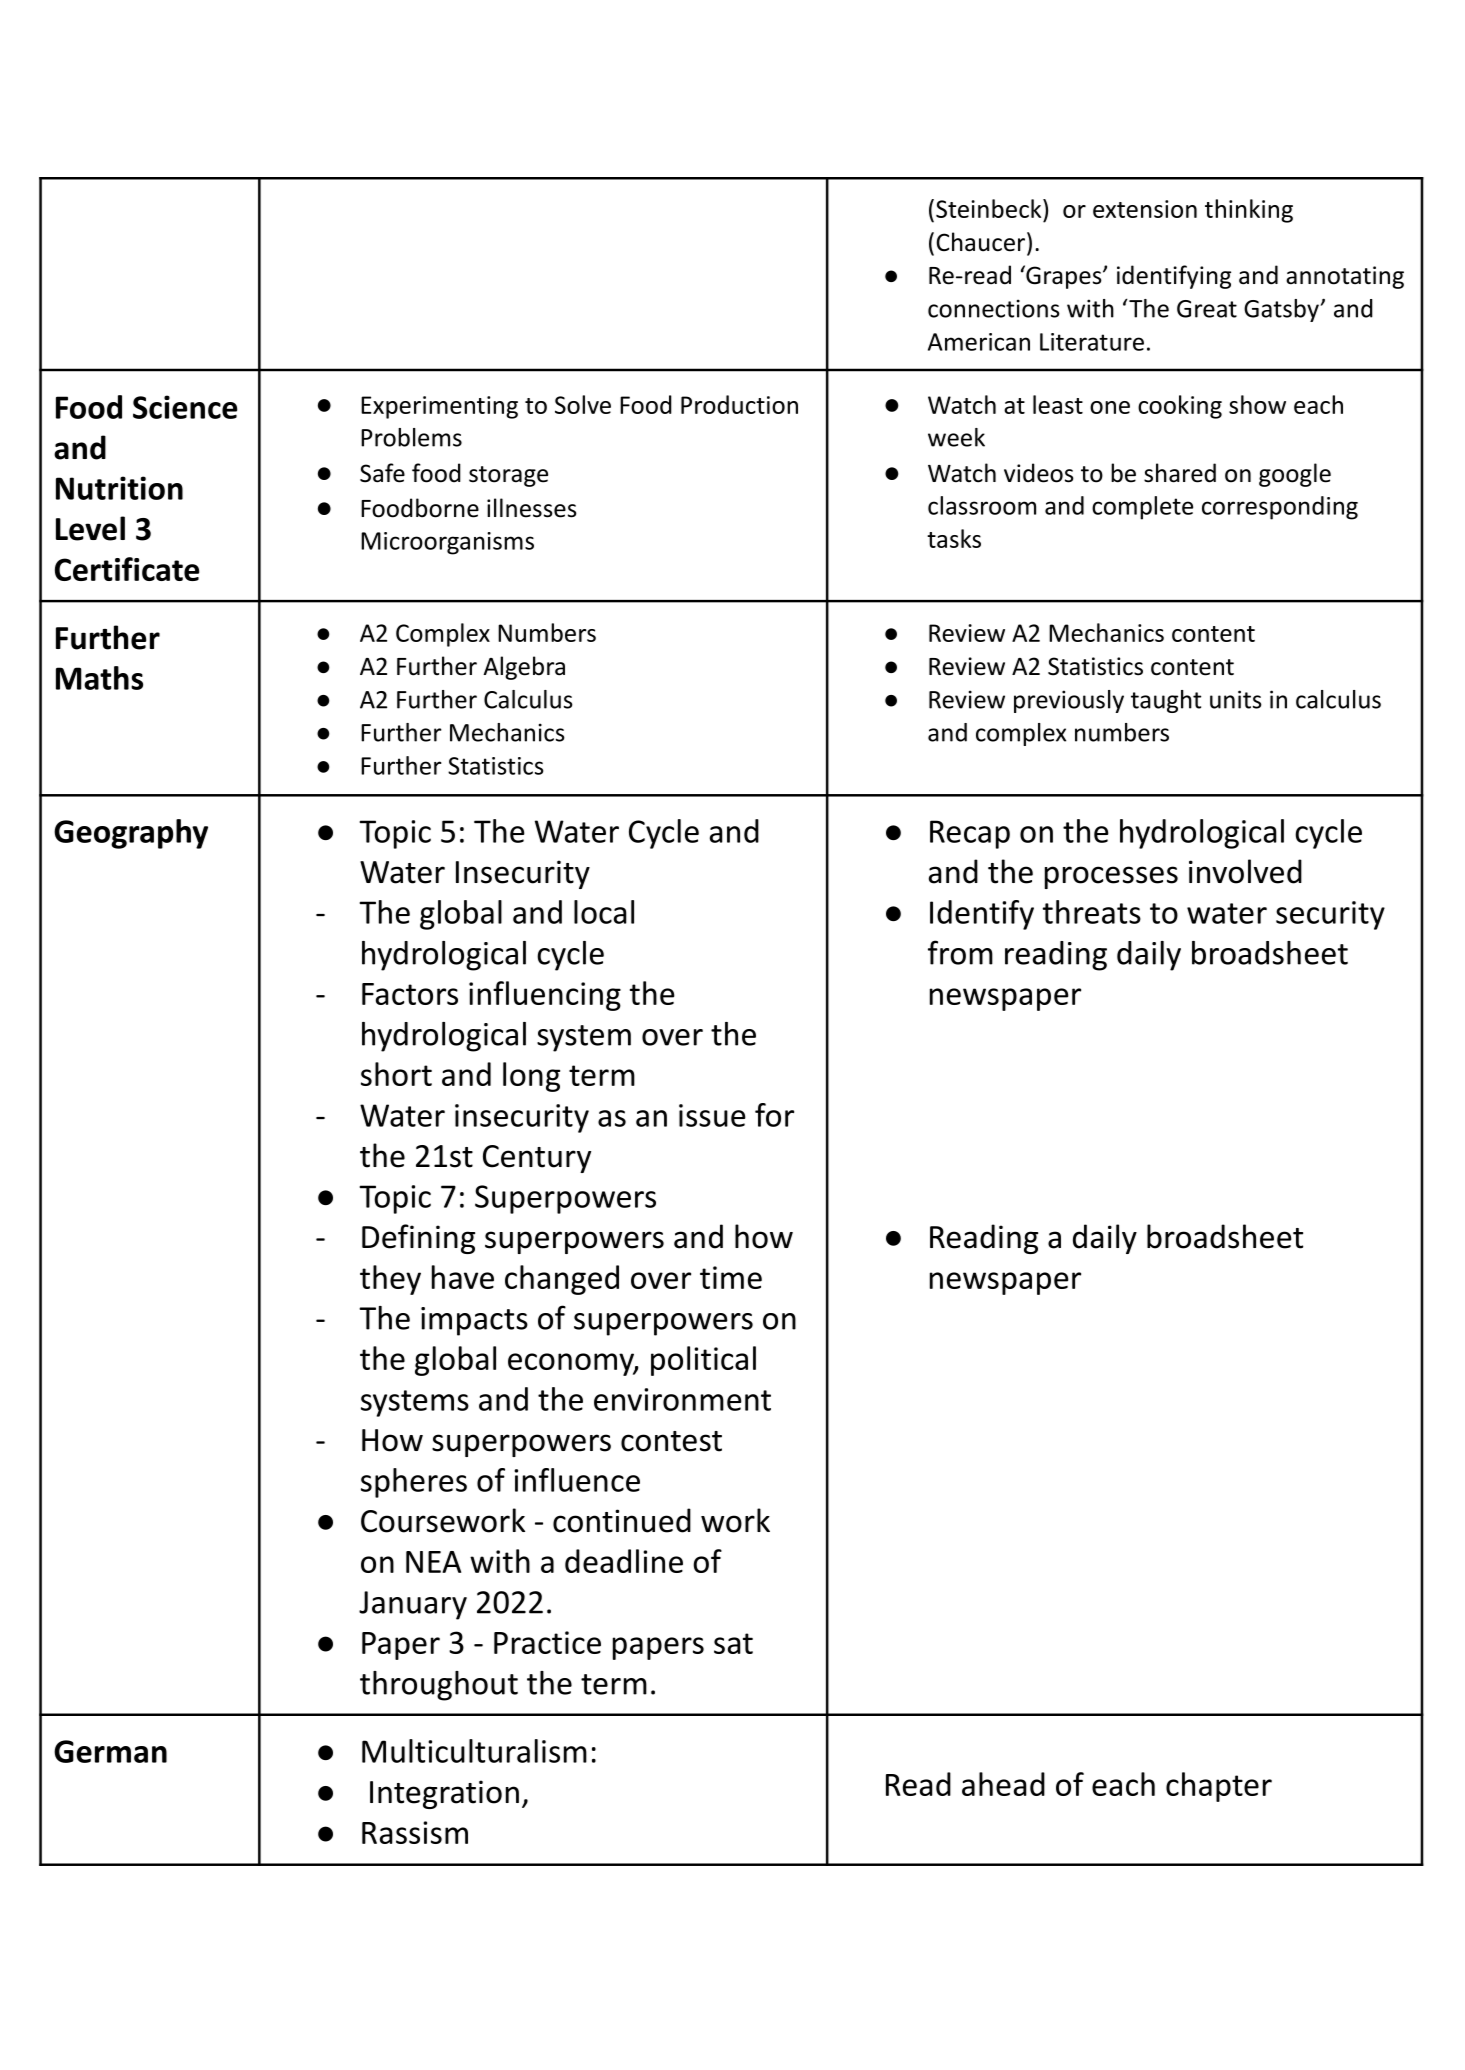 This image has width=1465, height=2070. What do you see at coordinates (1207, 309) in the image?
I see `Great` at bounding box center [1207, 309].
